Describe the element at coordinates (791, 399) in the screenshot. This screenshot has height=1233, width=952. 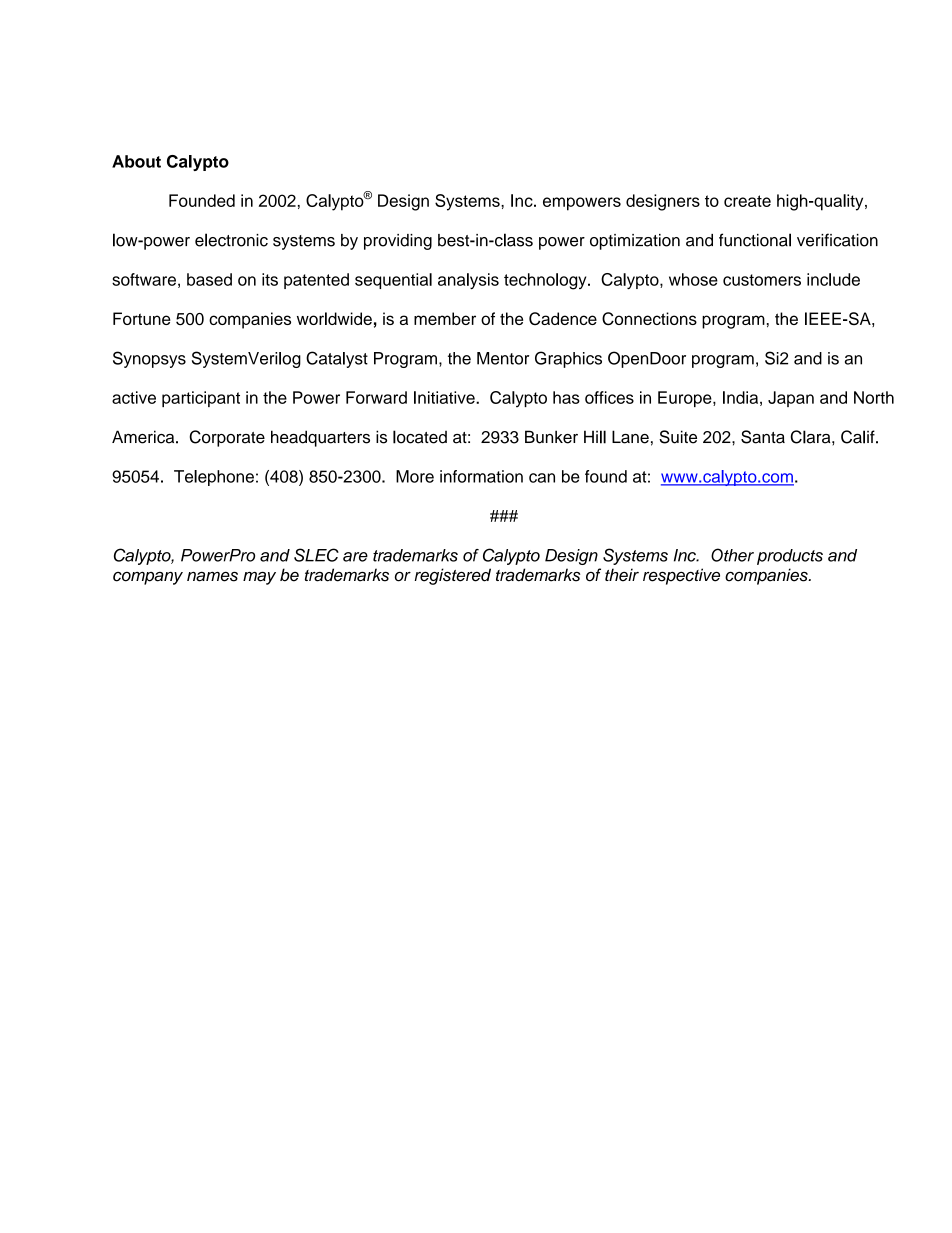
I see `Japan` at that location.
